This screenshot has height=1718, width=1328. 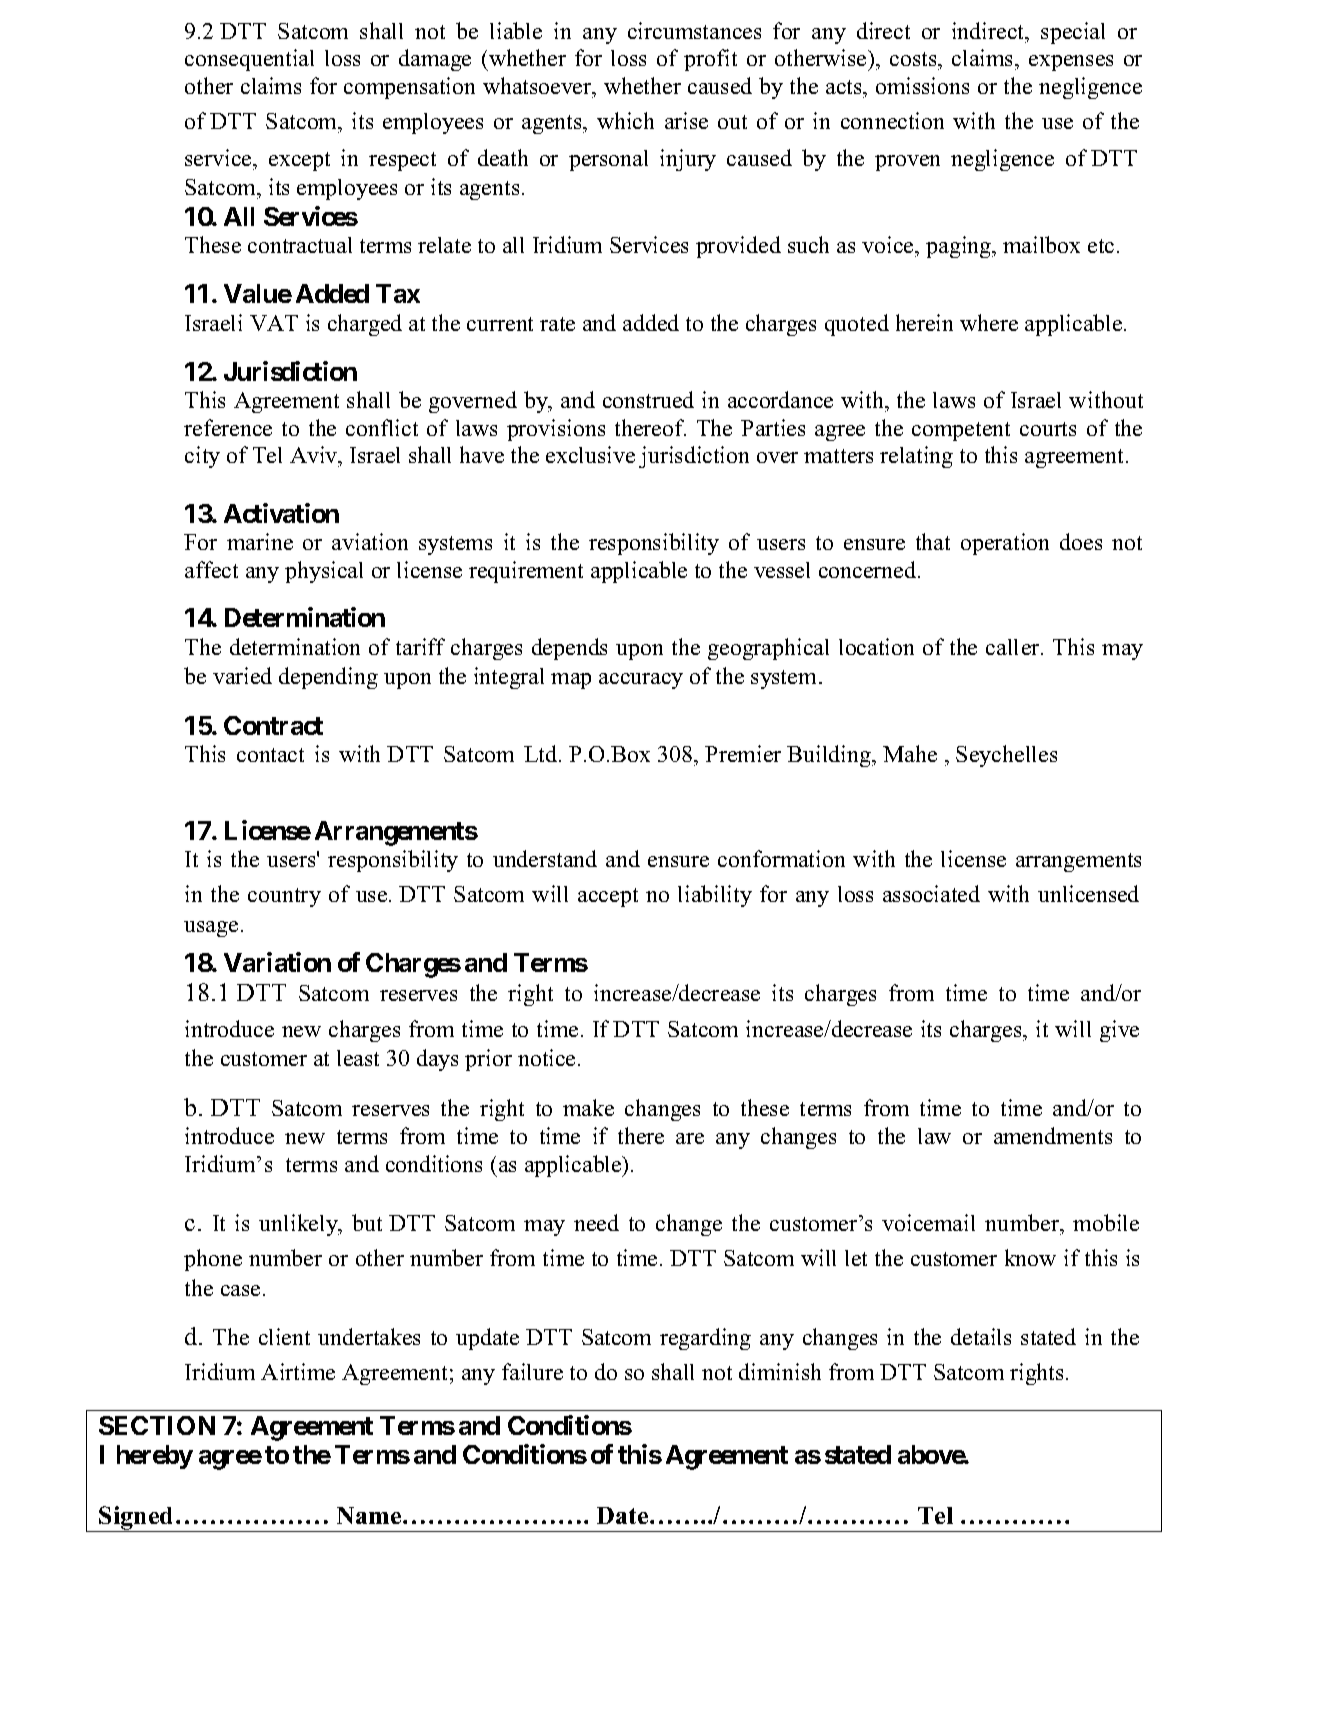 I want to click on consequential, so click(x=249, y=60).
